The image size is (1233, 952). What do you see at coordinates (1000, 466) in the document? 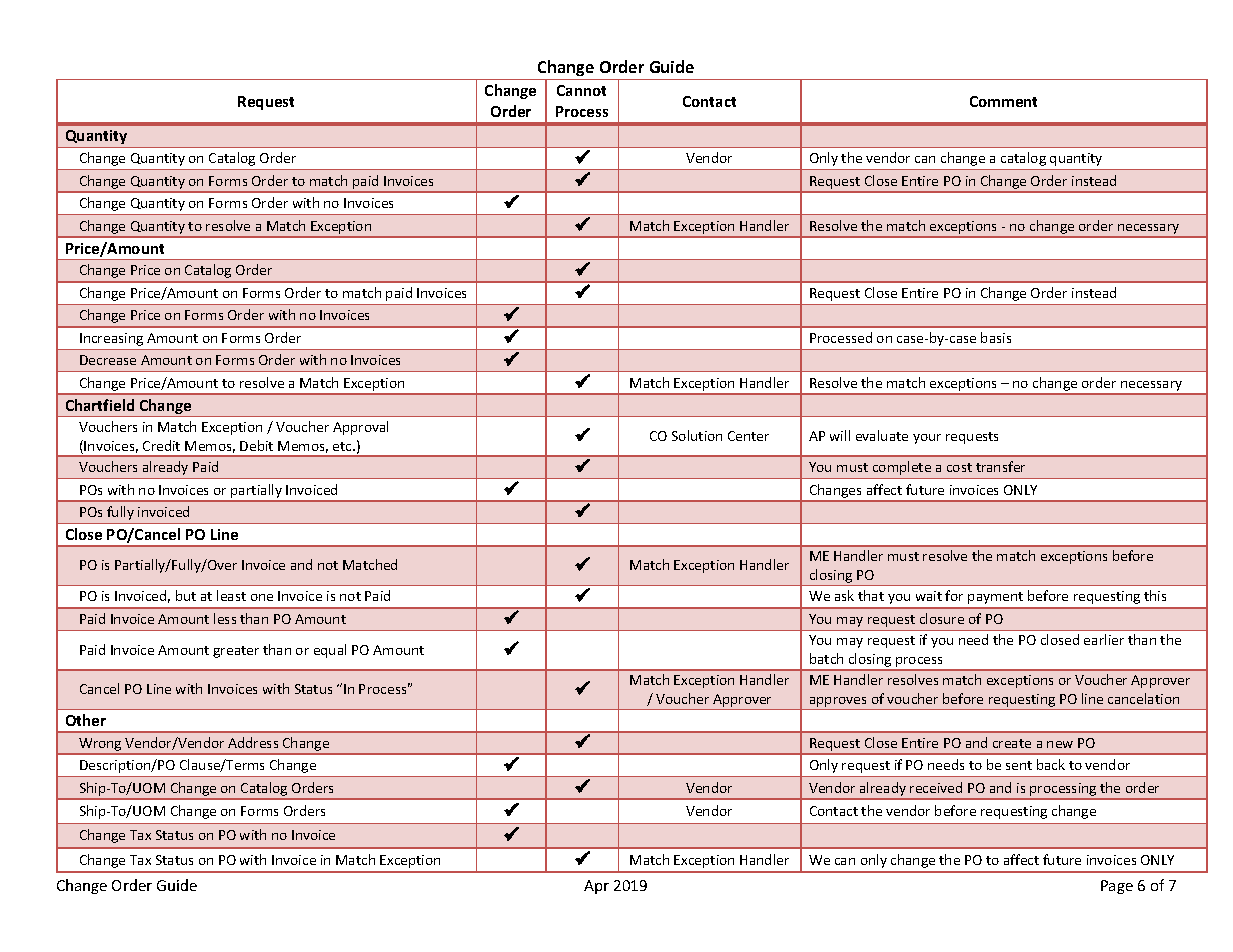
I see `transfer` at bounding box center [1000, 466].
